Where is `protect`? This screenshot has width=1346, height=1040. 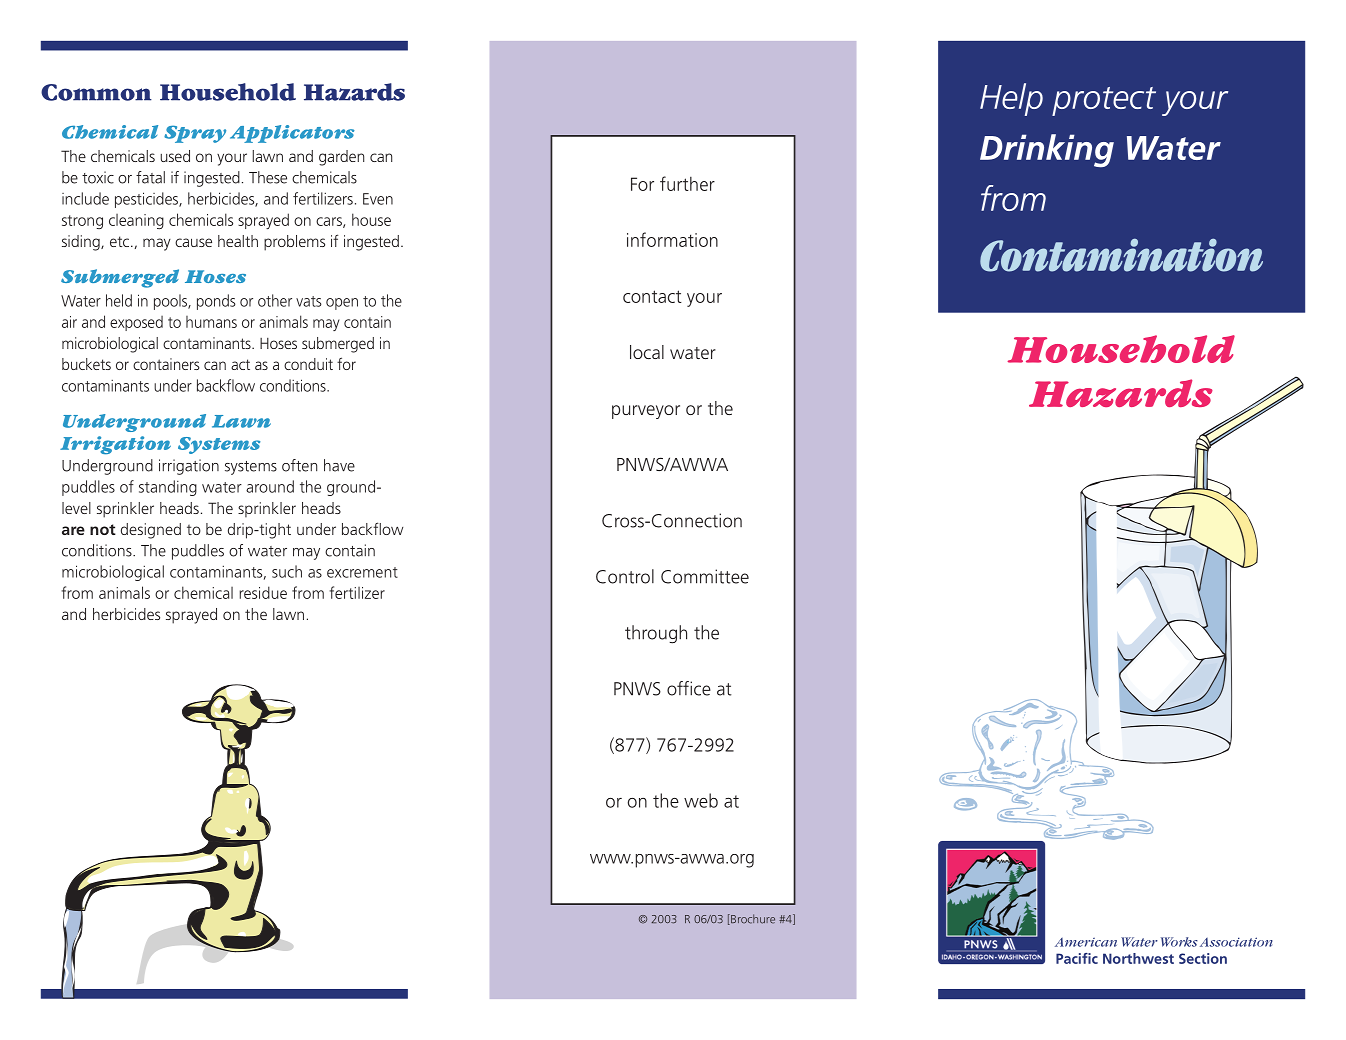 protect is located at coordinates (1104, 101).
